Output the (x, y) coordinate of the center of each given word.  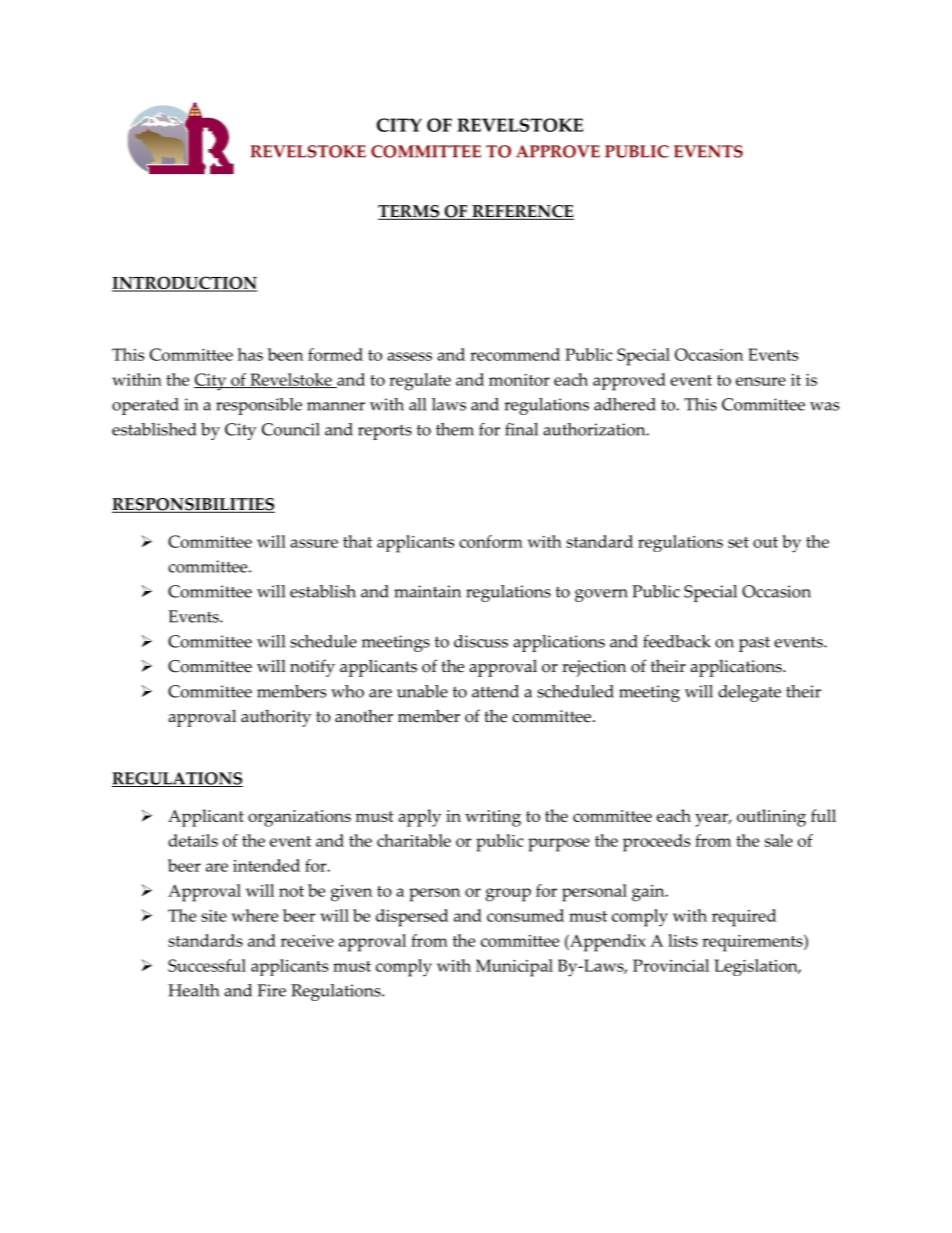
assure (314, 543)
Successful (207, 965)
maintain (427, 591)
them (455, 429)
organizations (299, 818)
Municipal (514, 968)
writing (493, 818)
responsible (259, 406)
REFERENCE (522, 212)
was (824, 406)
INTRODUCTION (184, 284)
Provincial (671, 965)
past (754, 644)
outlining (771, 818)
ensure (761, 381)
